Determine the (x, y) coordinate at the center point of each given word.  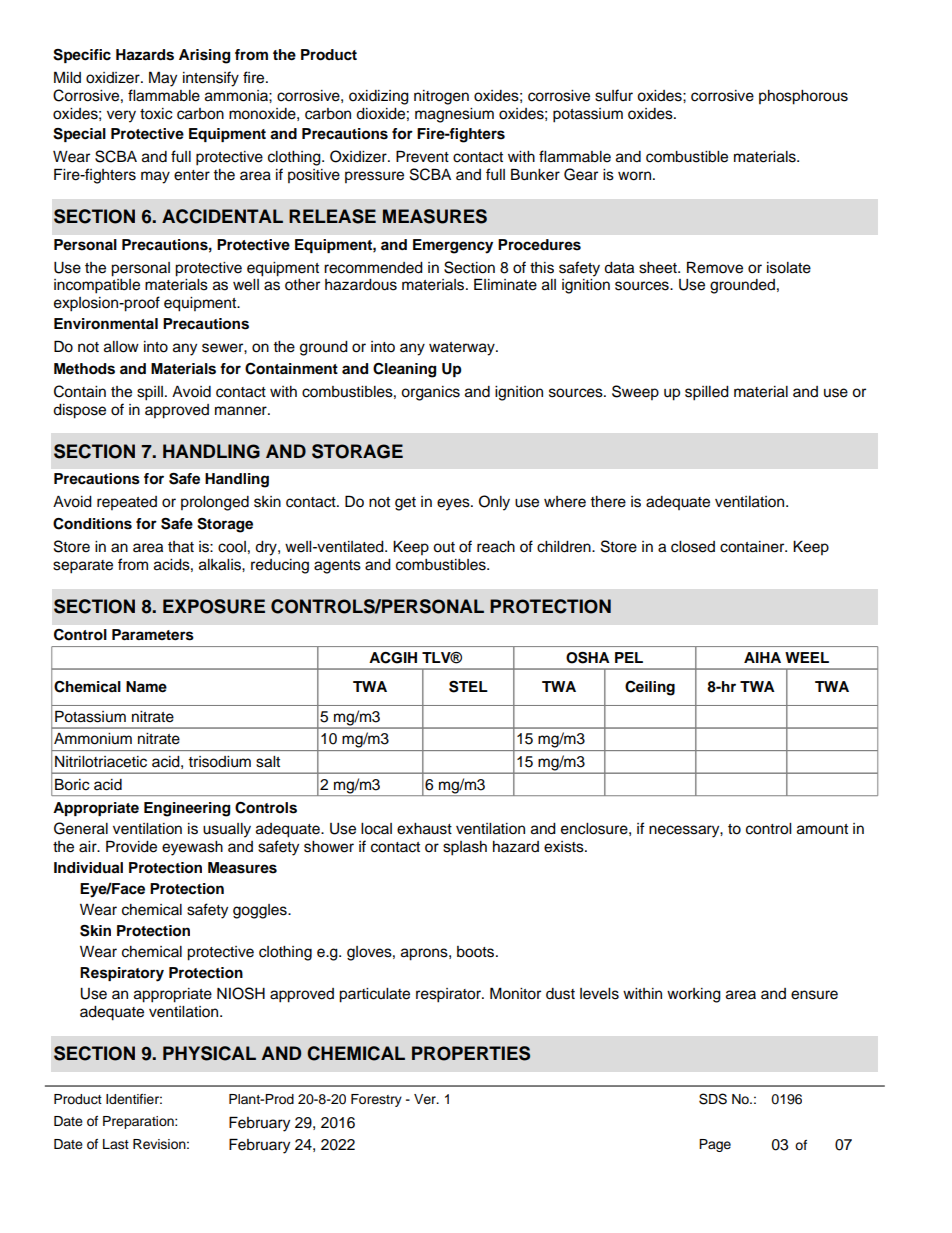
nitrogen (441, 97)
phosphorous (803, 97)
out (444, 547)
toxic (156, 114)
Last (116, 1144)
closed (693, 547)
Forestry (376, 1100)
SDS (713, 1099)
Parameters (153, 635)
